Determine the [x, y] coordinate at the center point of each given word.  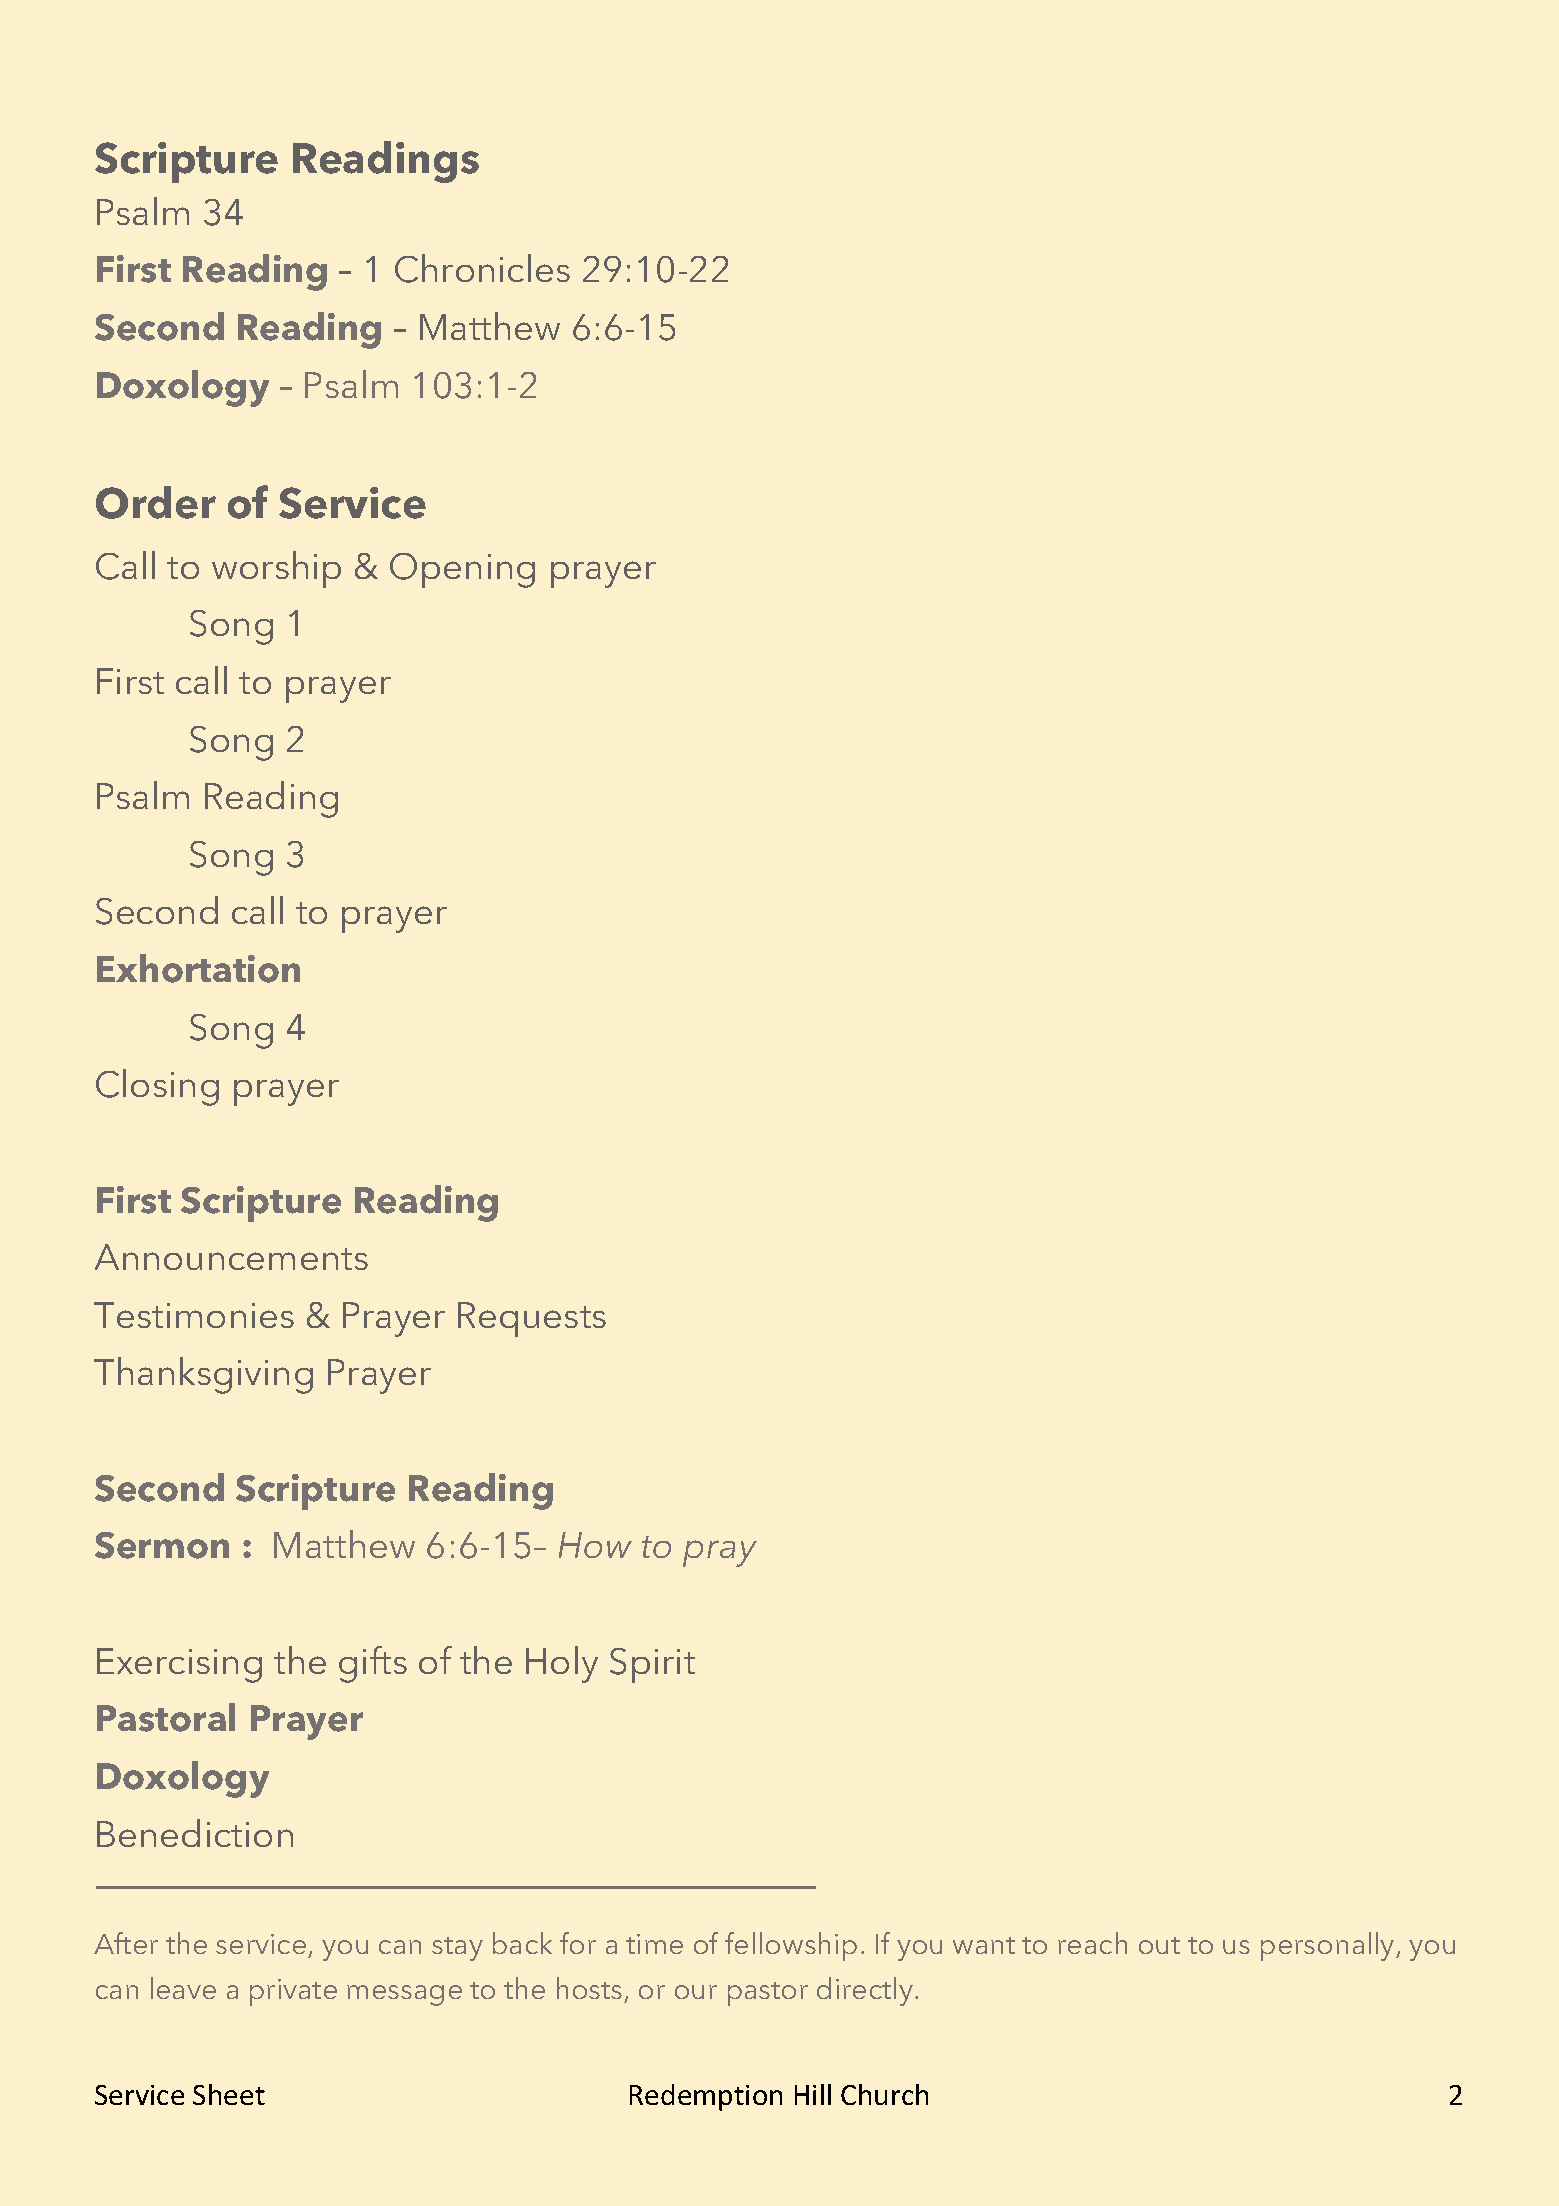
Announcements [231, 1257]
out [1159, 1945]
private [293, 1992]
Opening [462, 570]
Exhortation [198, 968]
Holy [562, 1664]
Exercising [179, 1665]
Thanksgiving [203, 1375]
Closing [157, 1087]
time [654, 1944]
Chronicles [482, 268]
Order [156, 502]
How [595, 1545]
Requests [532, 1319]
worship [276, 569]
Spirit [652, 1665]
